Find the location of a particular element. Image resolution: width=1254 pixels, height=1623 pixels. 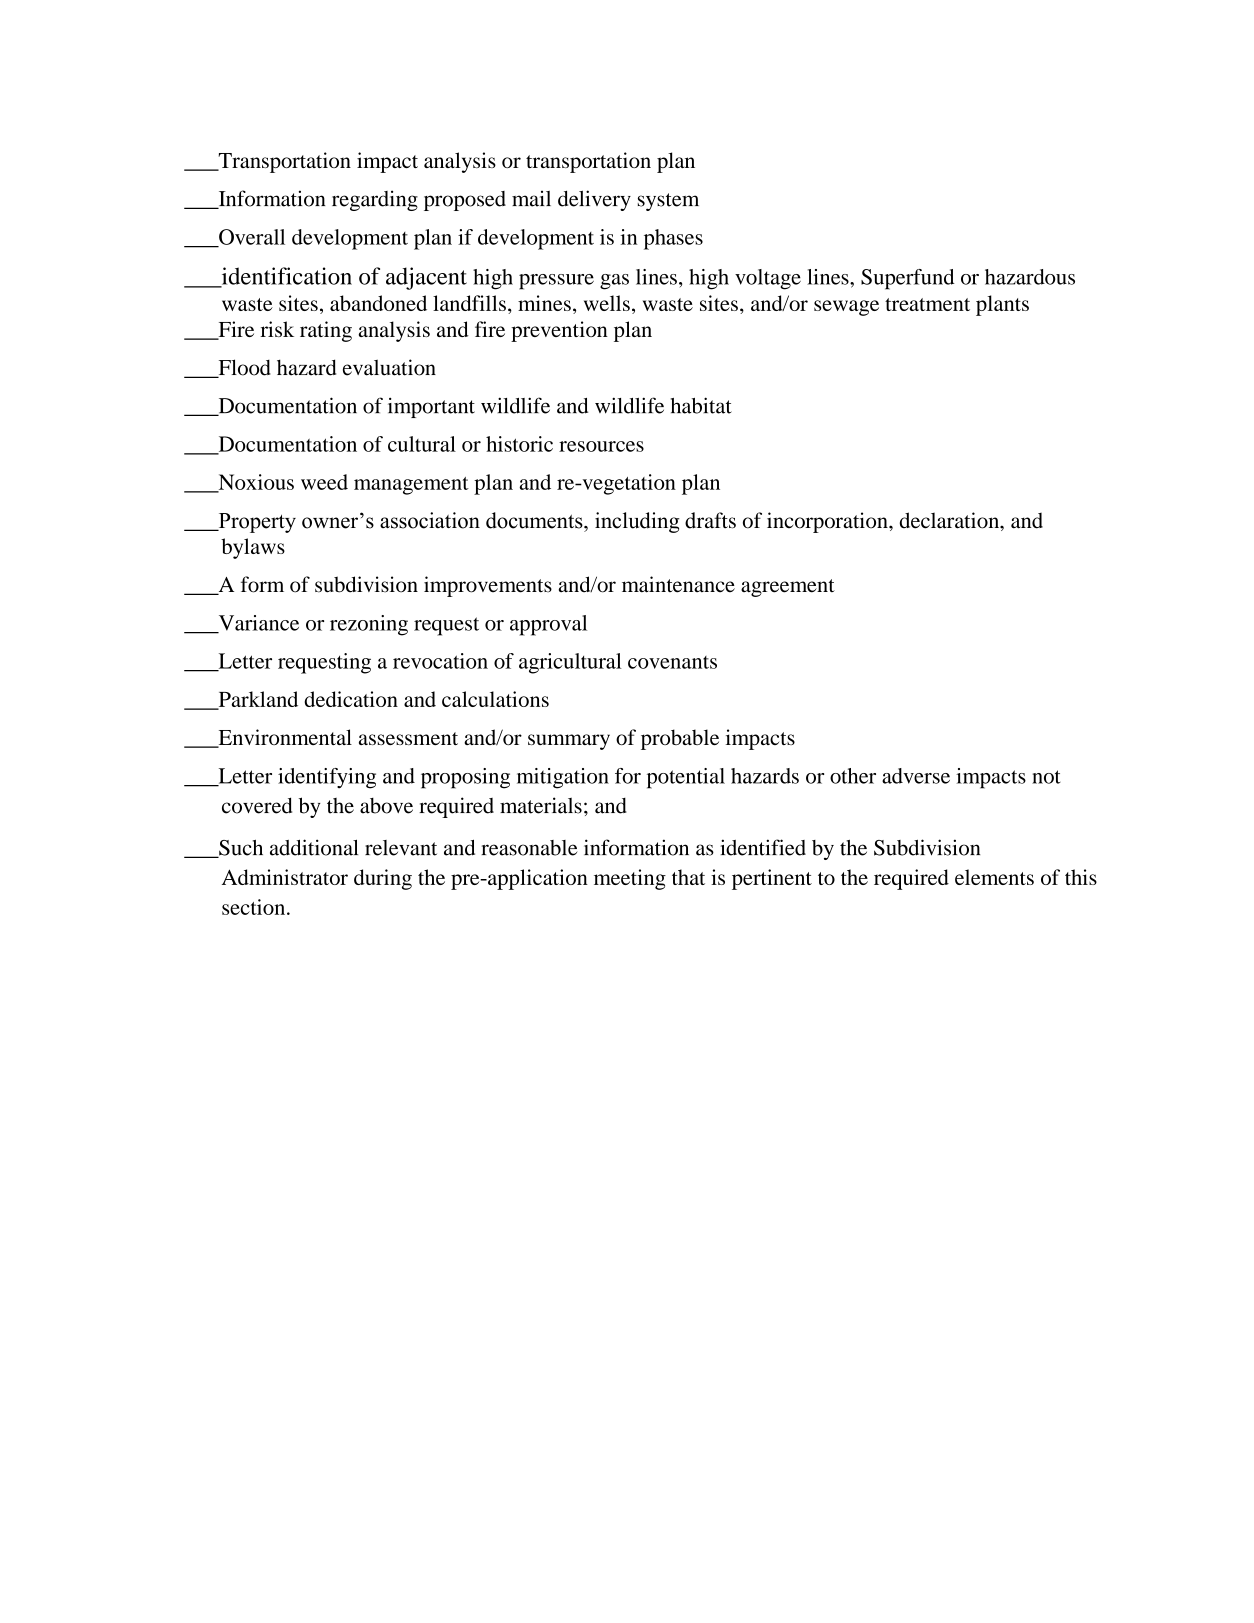

weed is located at coordinates (324, 482).
